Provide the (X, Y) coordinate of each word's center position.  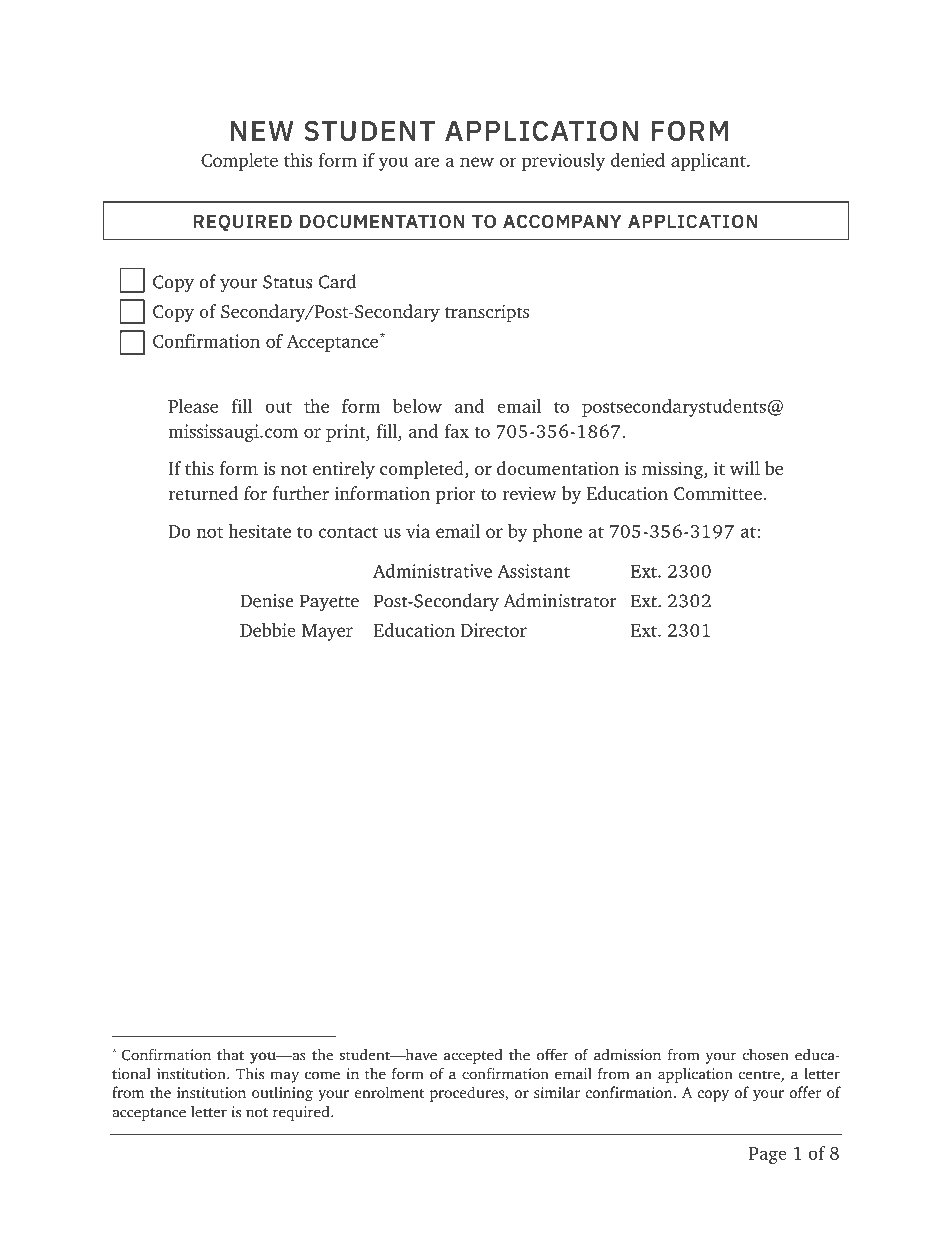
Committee (718, 494)
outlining (282, 1094)
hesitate (259, 531)
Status (287, 282)
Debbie (268, 630)
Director (494, 630)
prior (456, 495)
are (427, 162)
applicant (709, 162)
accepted (473, 1056)
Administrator (560, 600)
